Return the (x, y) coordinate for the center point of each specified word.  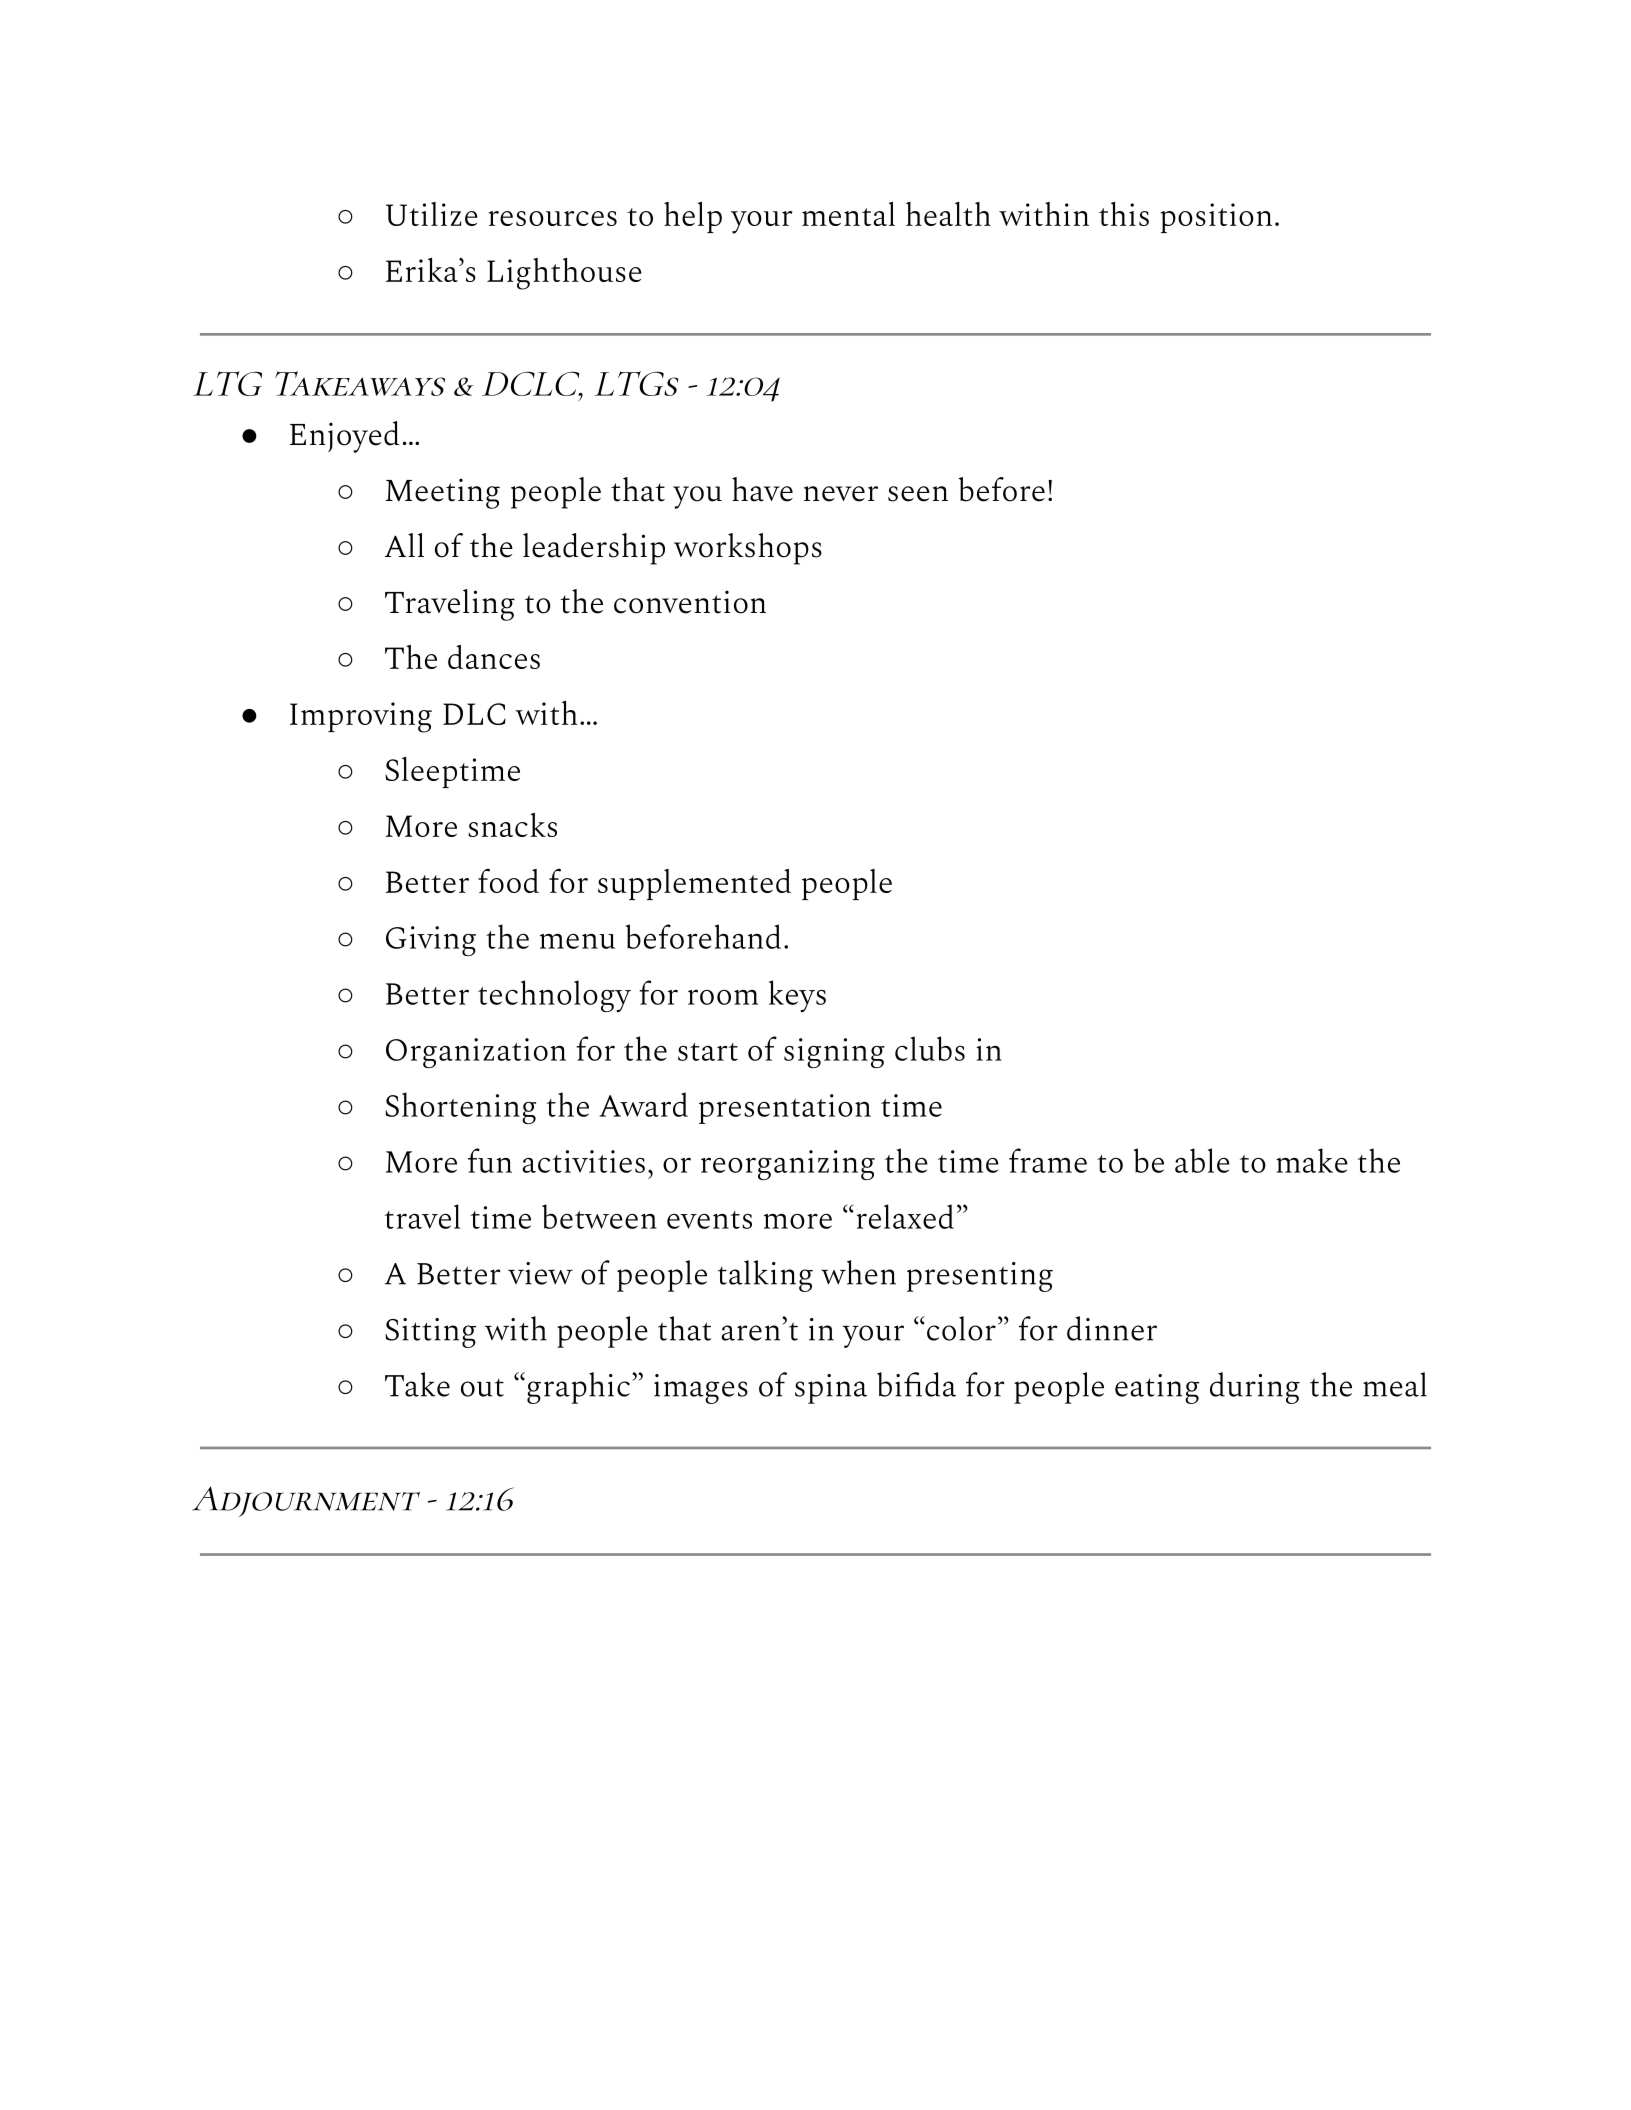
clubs (930, 1048)
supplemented (694, 884)
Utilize (432, 214)
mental (848, 214)
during (1255, 1388)
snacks (512, 825)
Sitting (430, 1333)
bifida (916, 1384)
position (1216, 218)
